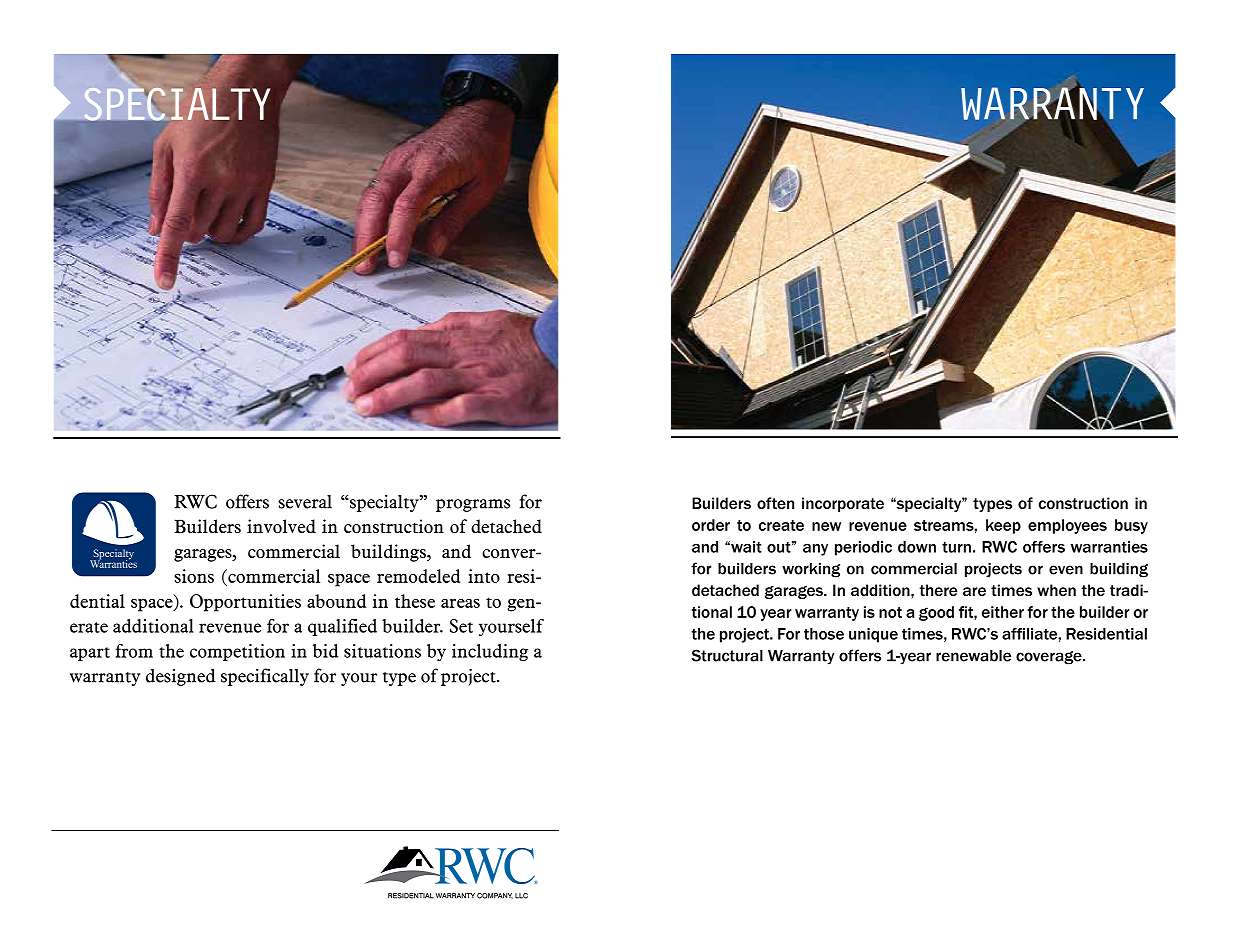 This screenshot has height=952, width=1233. I want to click on unique, so click(873, 635).
